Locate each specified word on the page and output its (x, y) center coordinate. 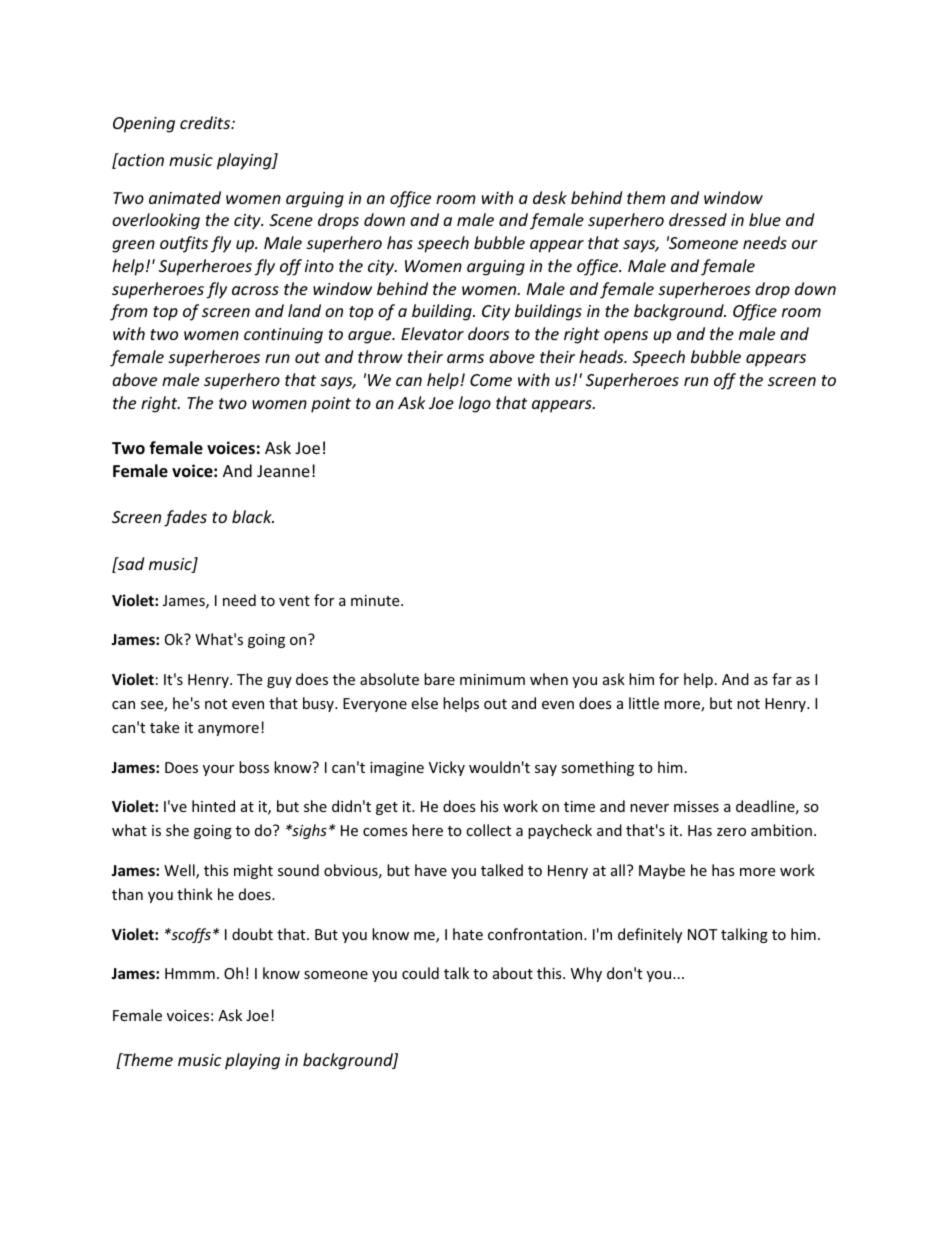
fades (185, 518)
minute (376, 600)
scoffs (190, 935)
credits (206, 122)
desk (550, 197)
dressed (698, 219)
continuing (283, 336)
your (218, 770)
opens (626, 337)
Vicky (447, 768)
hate (468, 934)
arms (465, 358)
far (782, 679)
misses (696, 806)
